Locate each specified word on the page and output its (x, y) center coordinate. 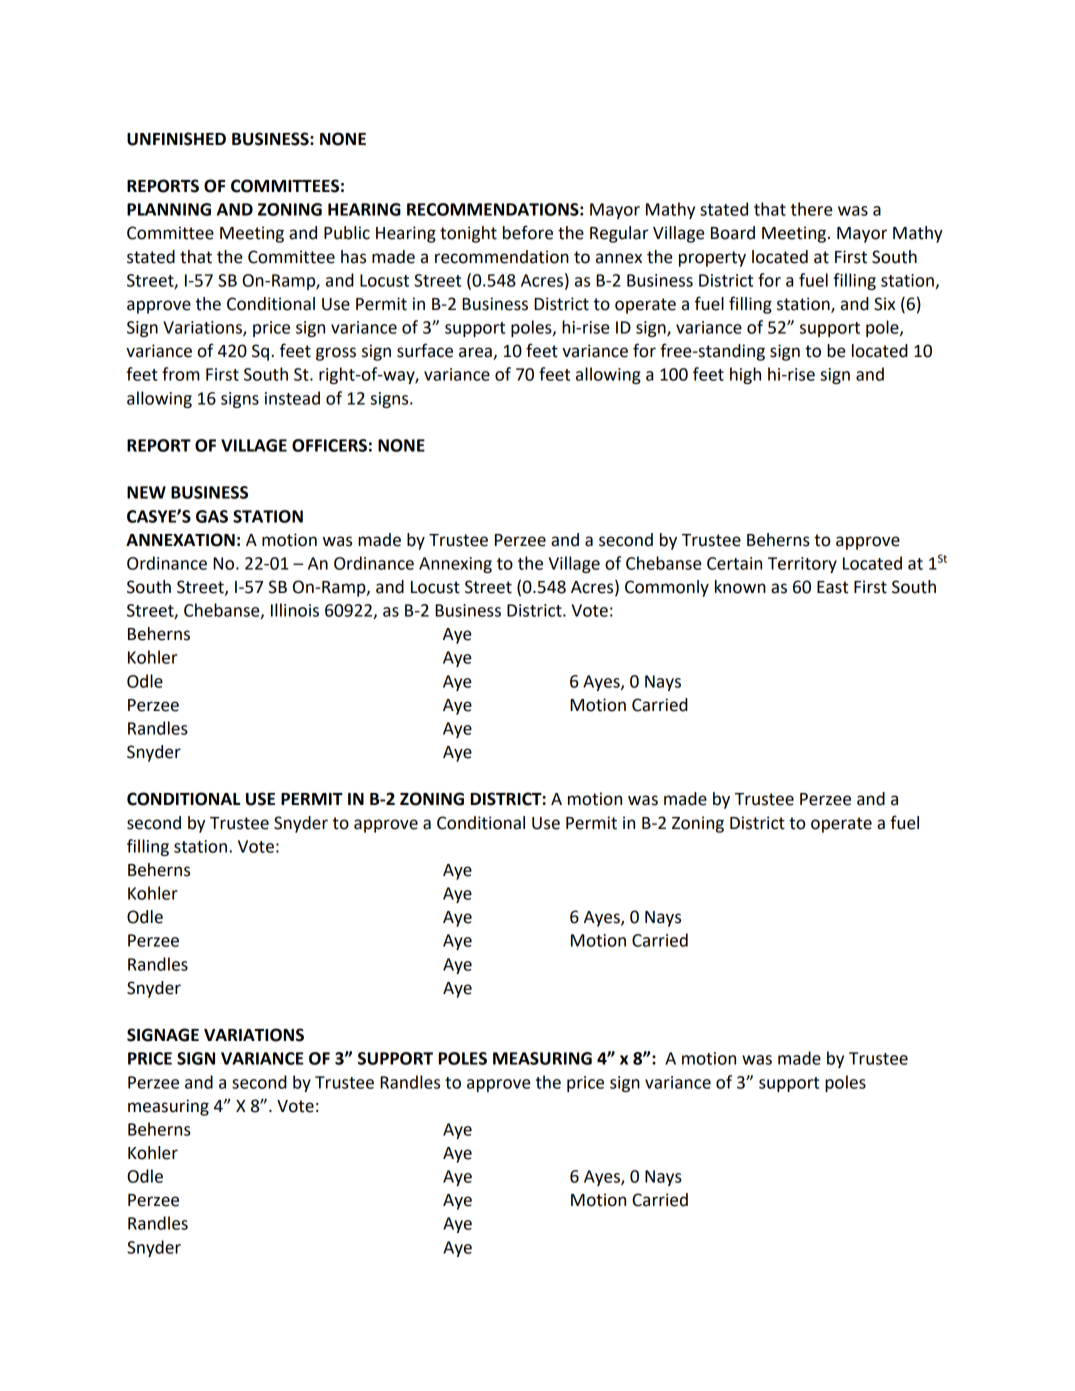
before (528, 232)
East (832, 587)
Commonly (667, 588)
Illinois (295, 610)
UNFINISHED (176, 139)
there (811, 209)
